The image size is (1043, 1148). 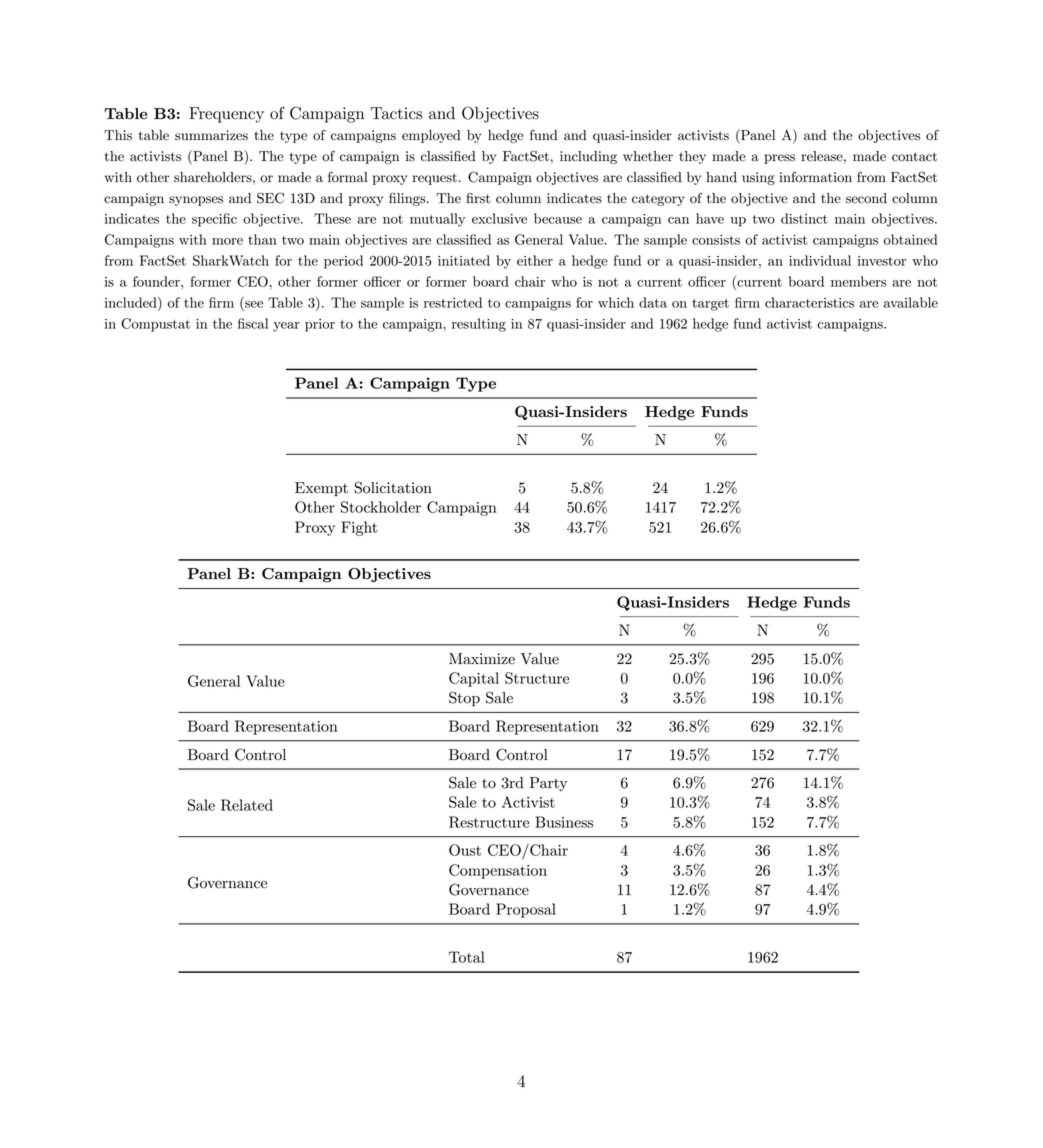 I want to click on Capital, so click(x=474, y=679).
